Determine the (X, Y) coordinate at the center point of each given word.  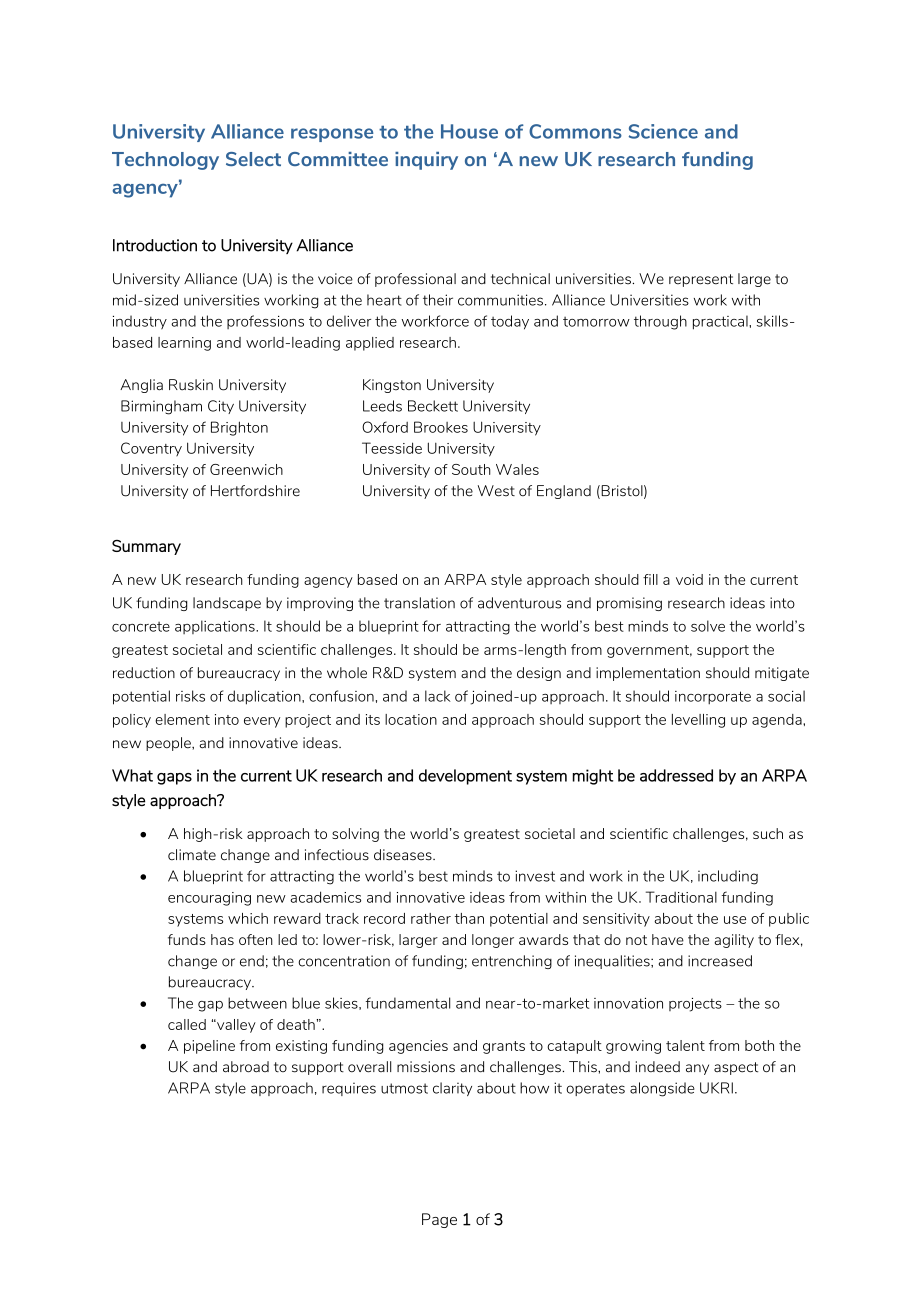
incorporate (713, 698)
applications (216, 627)
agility (734, 941)
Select (253, 159)
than (469, 918)
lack (438, 696)
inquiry (426, 161)
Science (663, 131)
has (222, 939)
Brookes (441, 427)
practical (721, 322)
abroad (246, 1067)
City (221, 407)
